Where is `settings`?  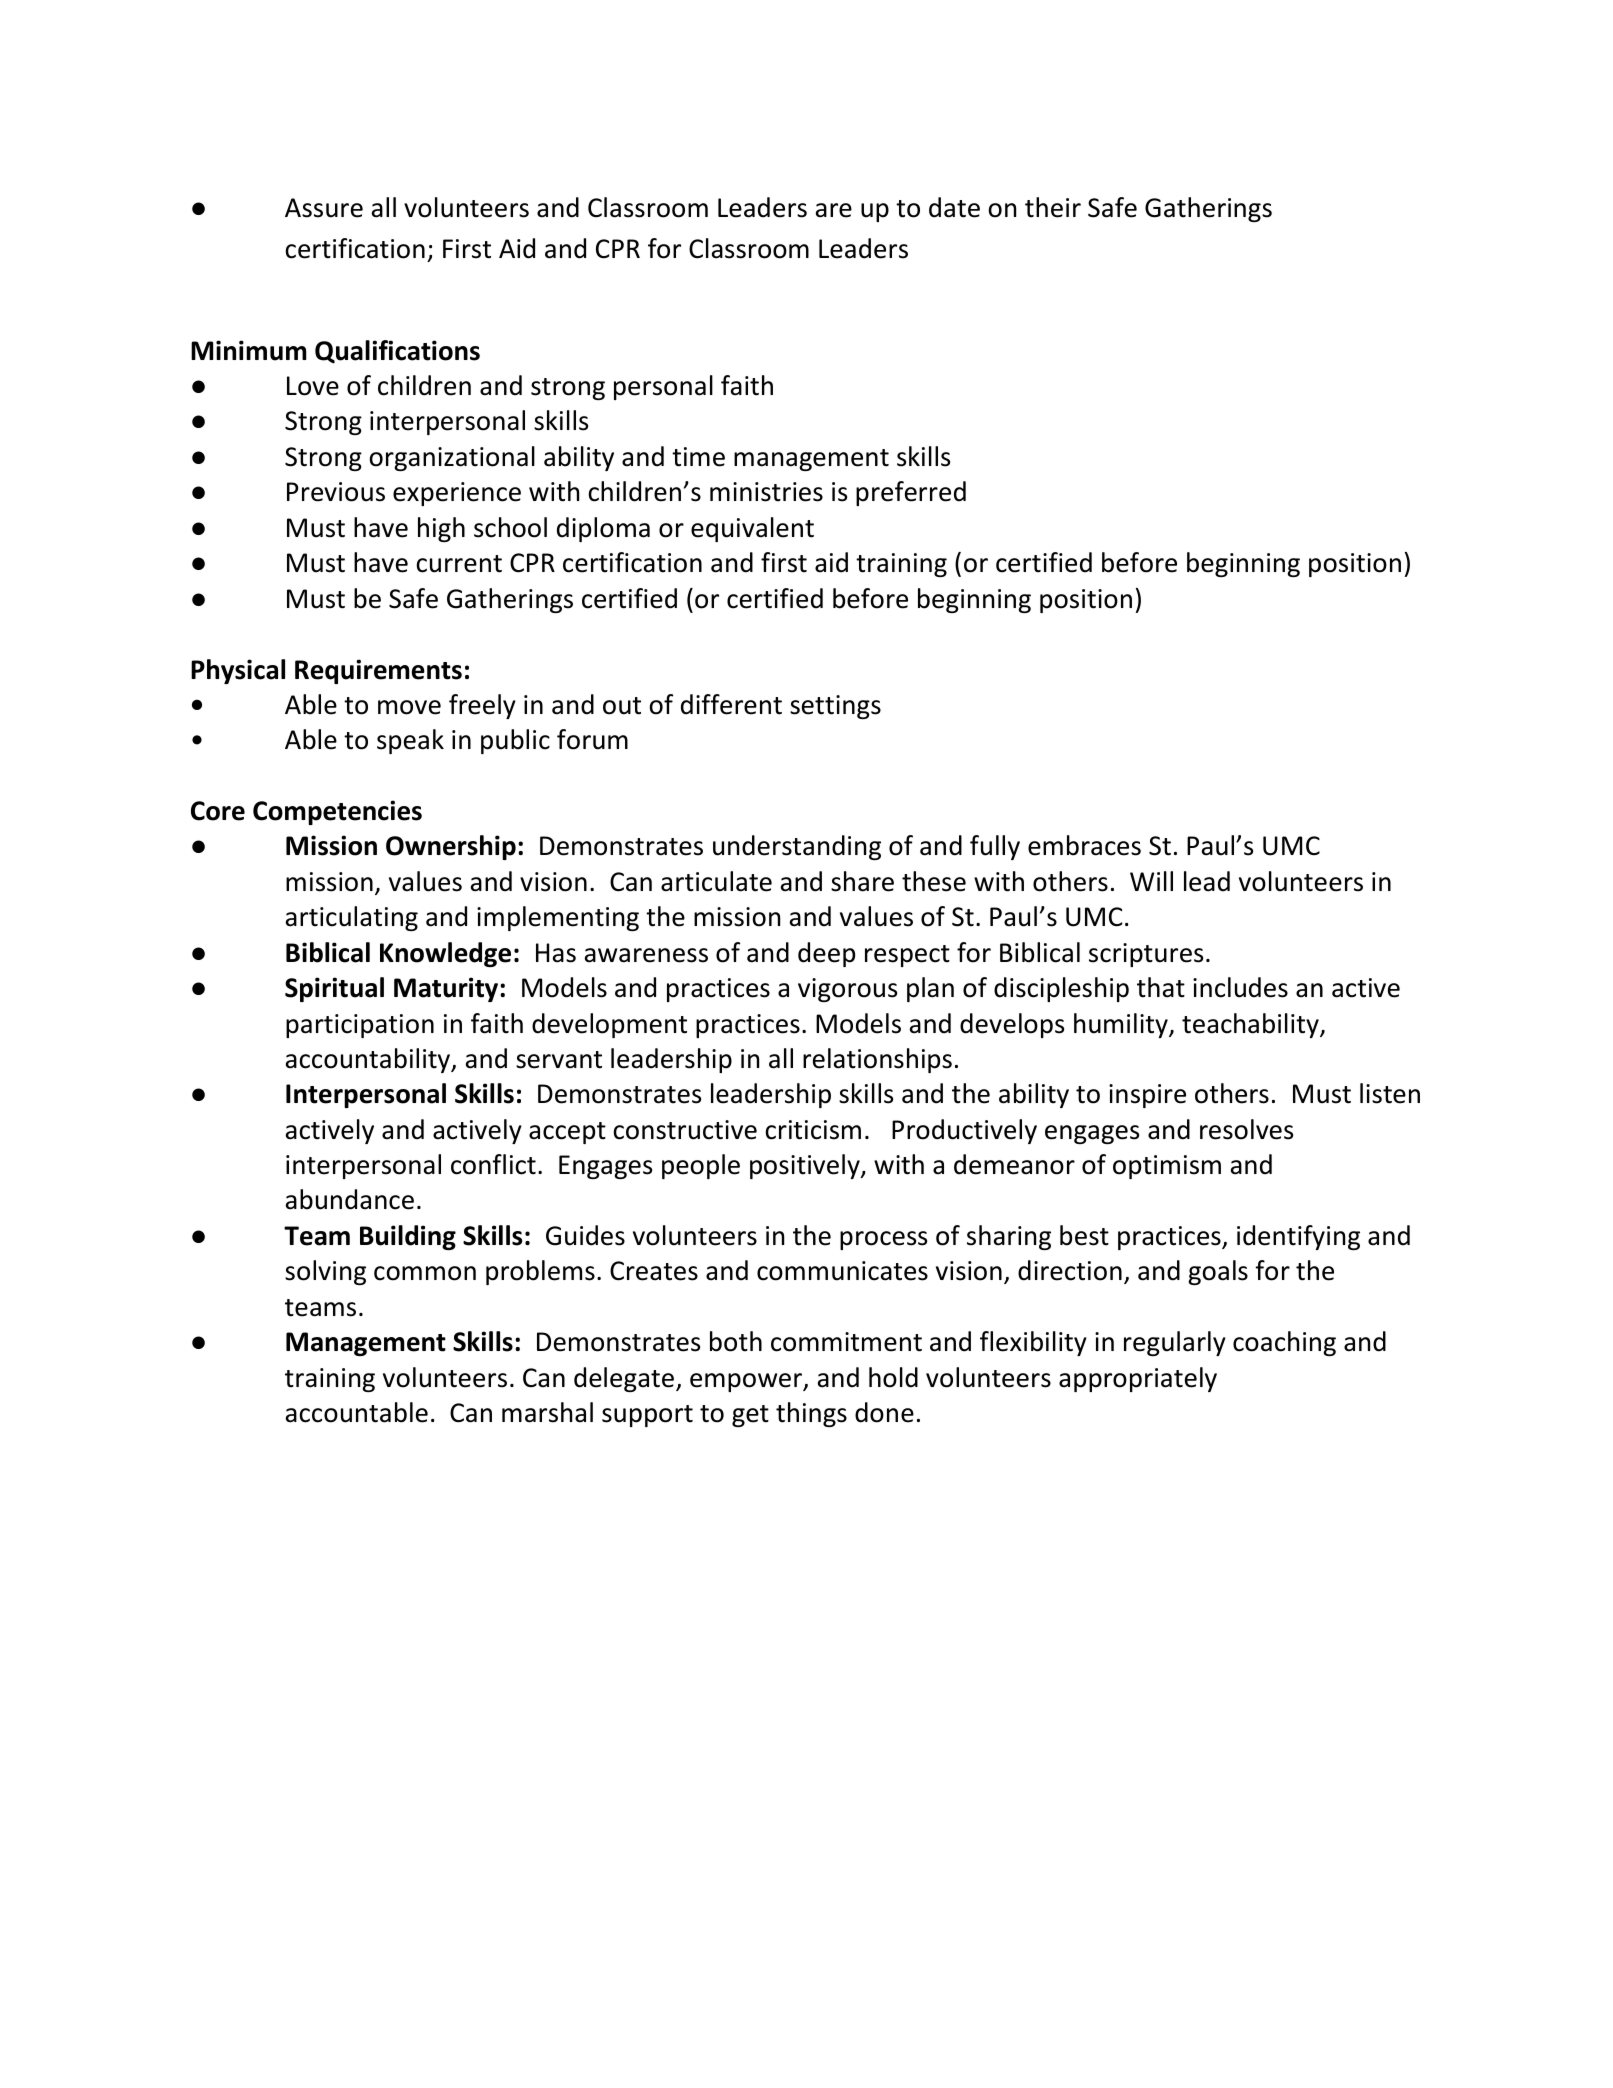 settings is located at coordinates (835, 707).
